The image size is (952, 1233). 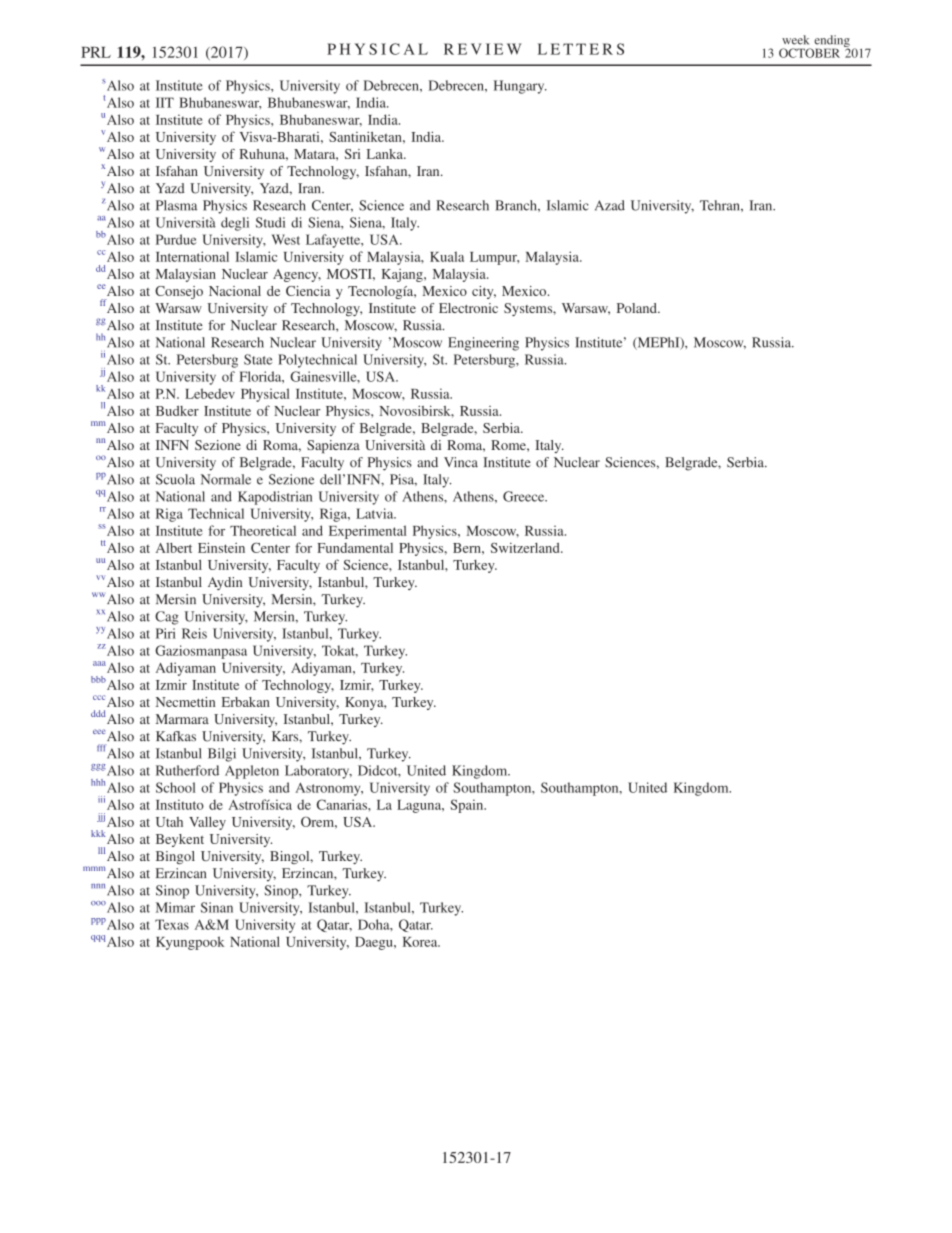 What do you see at coordinates (172, 924) in the image?
I see `Texas` at bounding box center [172, 924].
